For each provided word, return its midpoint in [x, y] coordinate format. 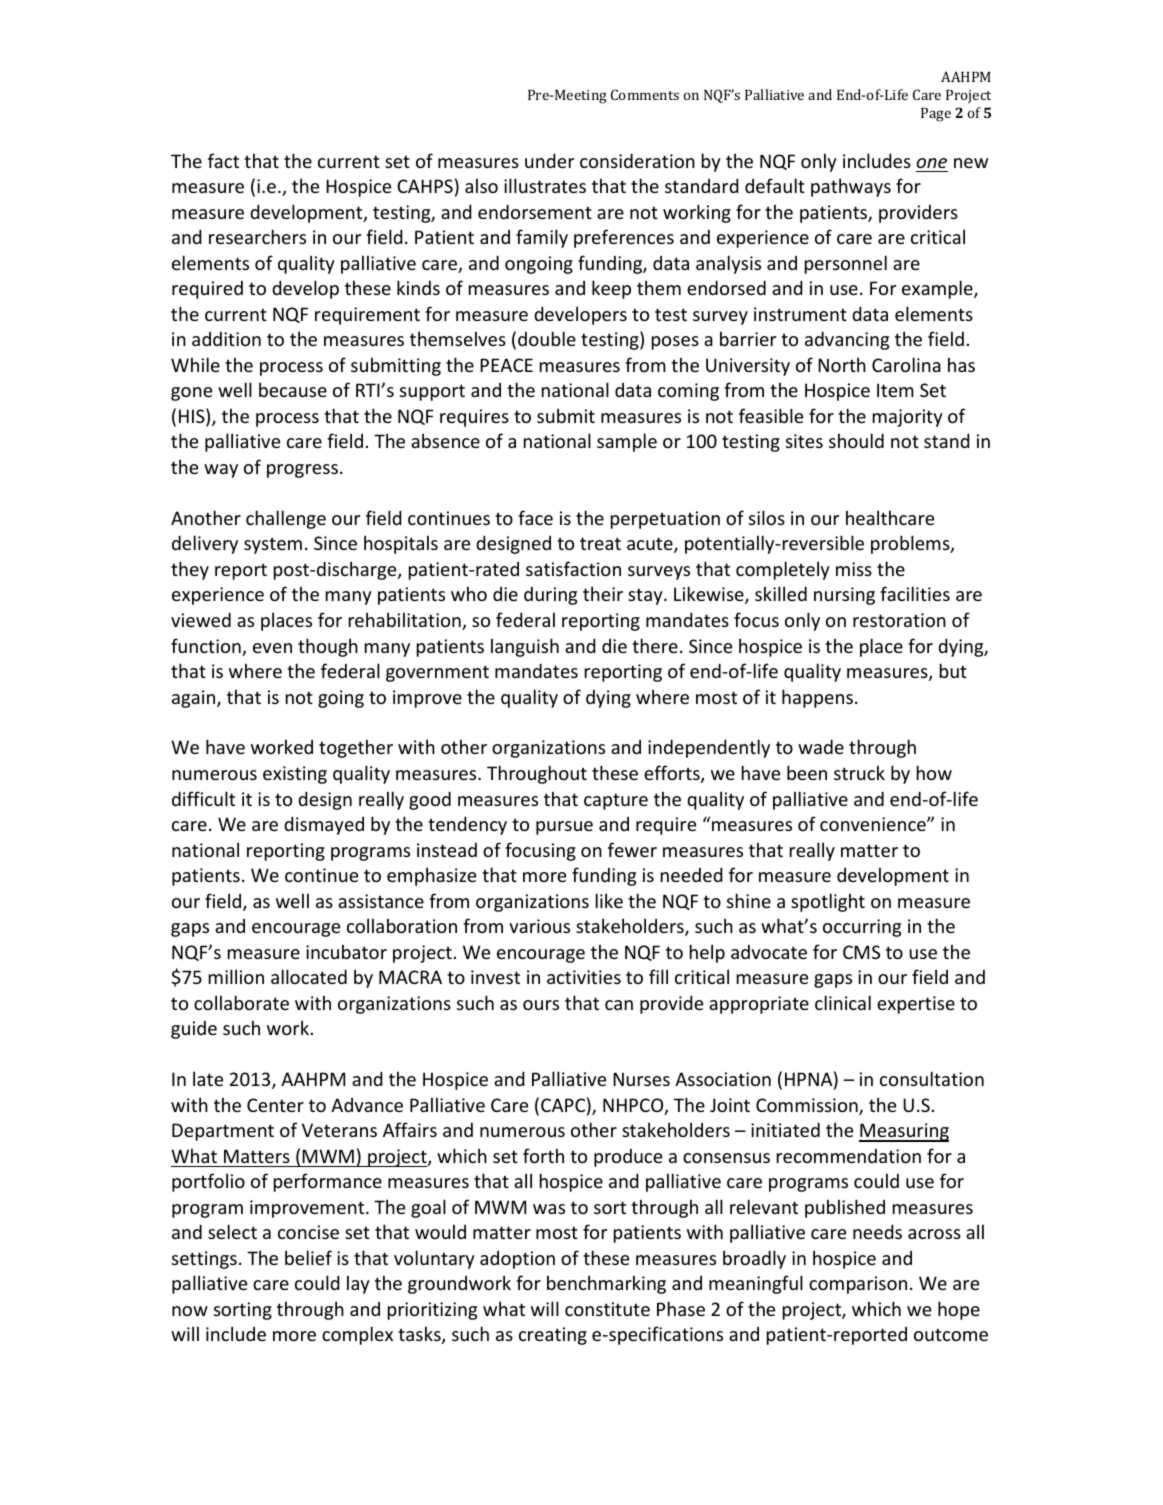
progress [302, 471]
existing [295, 775]
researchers [257, 236]
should [856, 440]
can [619, 1005]
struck [859, 772]
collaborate [241, 1002]
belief [308, 1257]
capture [616, 801]
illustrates [545, 185]
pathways [851, 187]
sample [627, 442]
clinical [843, 1002]
